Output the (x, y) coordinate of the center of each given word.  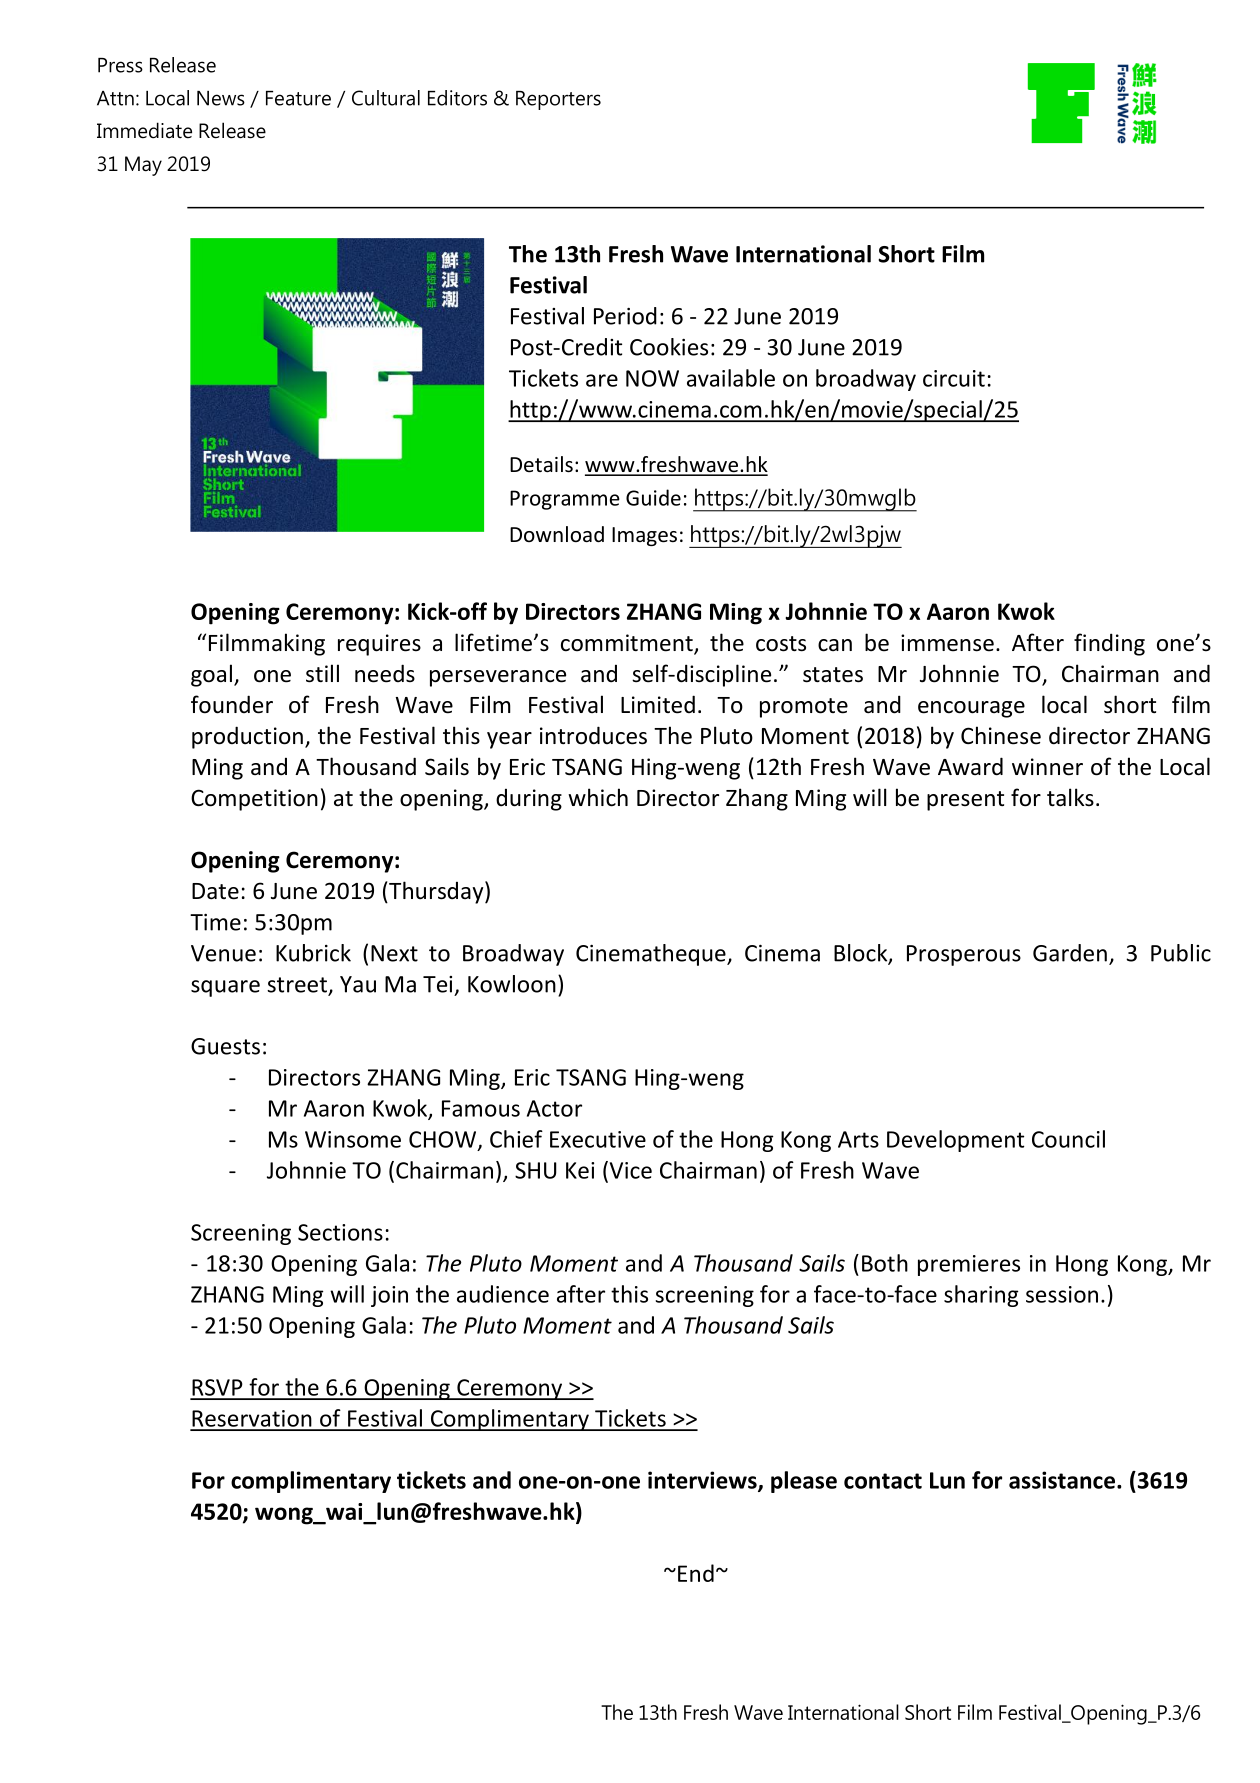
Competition (254, 800)
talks (1070, 797)
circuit (954, 378)
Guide (653, 497)
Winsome (353, 1139)
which (598, 797)
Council (1068, 1139)
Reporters (558, 100)
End (696, 1573)
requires (379, 645)
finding (1109, 644)
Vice (629, 1170)
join (389, 1296)
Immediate (144, 130)
